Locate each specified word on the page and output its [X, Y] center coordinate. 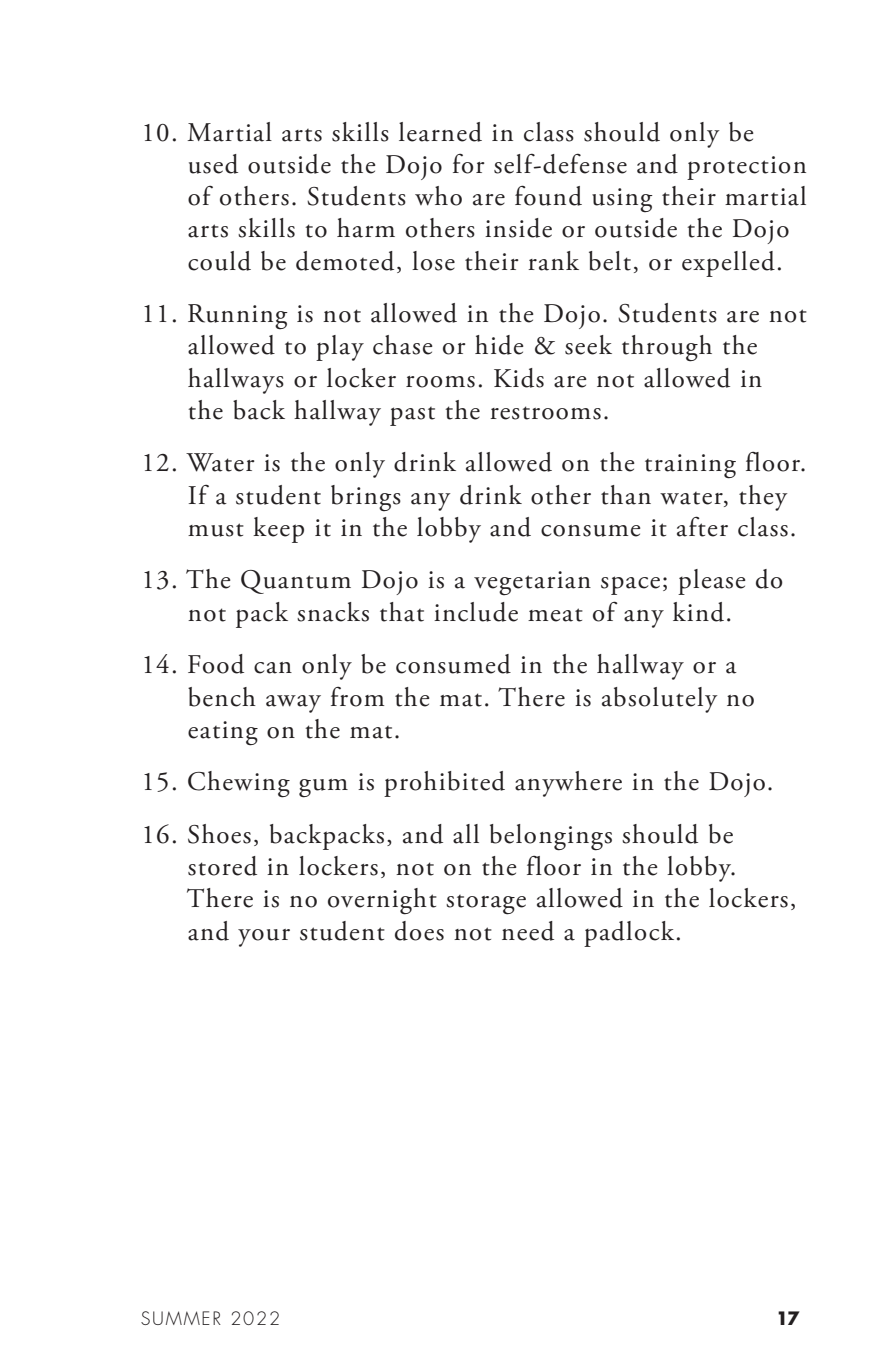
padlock [629, 934]
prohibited [444, 784]
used [213, 164]
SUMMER [181, 1318]
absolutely [660, 700]
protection [746, 168]
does [419, 931]
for [469, 164]
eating [223, 733]
